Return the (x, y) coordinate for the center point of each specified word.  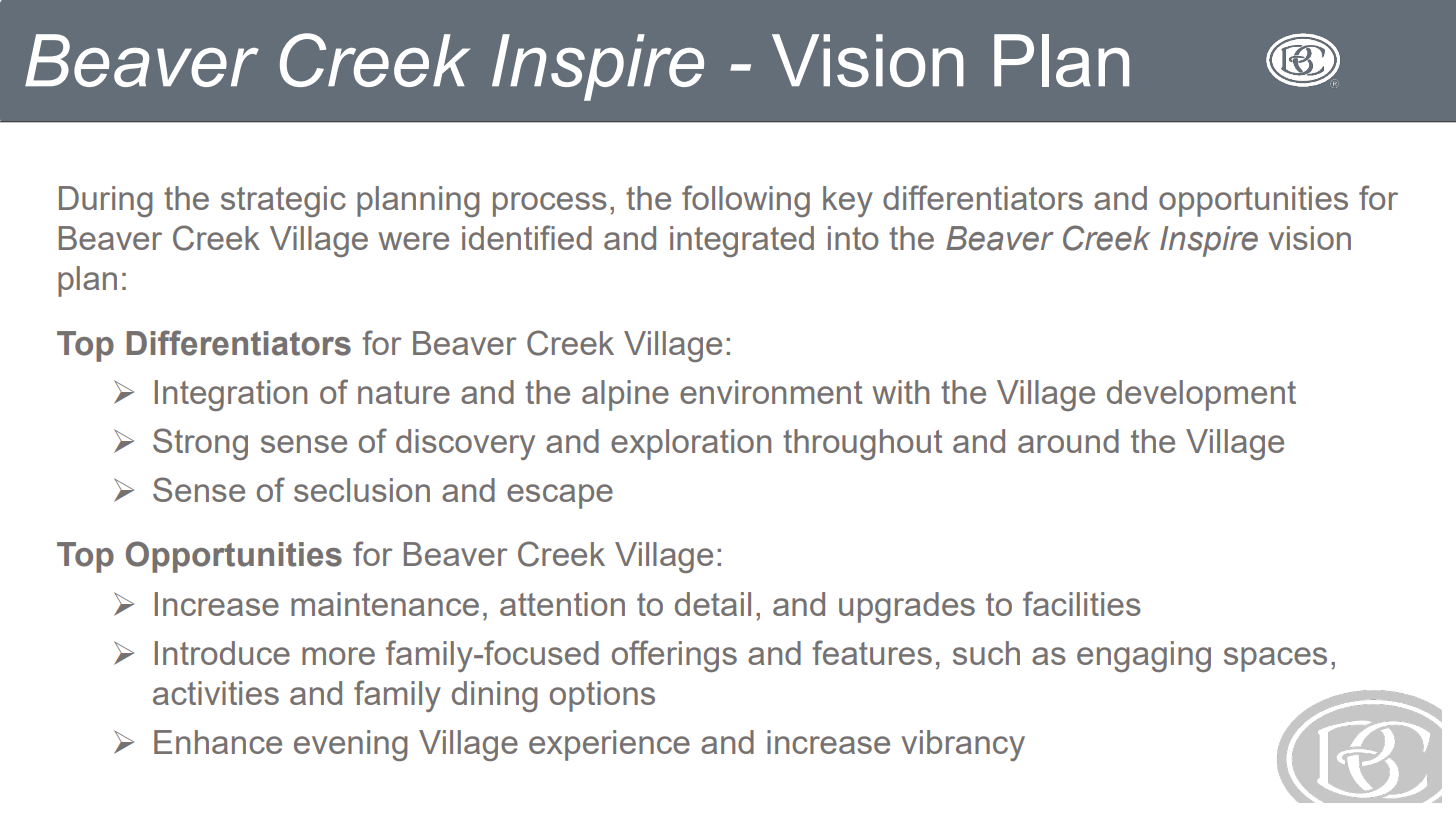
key (848, 201)
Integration (231, 395)
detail (713, 604)
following (746, 201)
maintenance (385, 604)
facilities (1082, 603)
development (1201, 395)
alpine (625, 395)
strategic (283, 201)
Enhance (218, 742)
